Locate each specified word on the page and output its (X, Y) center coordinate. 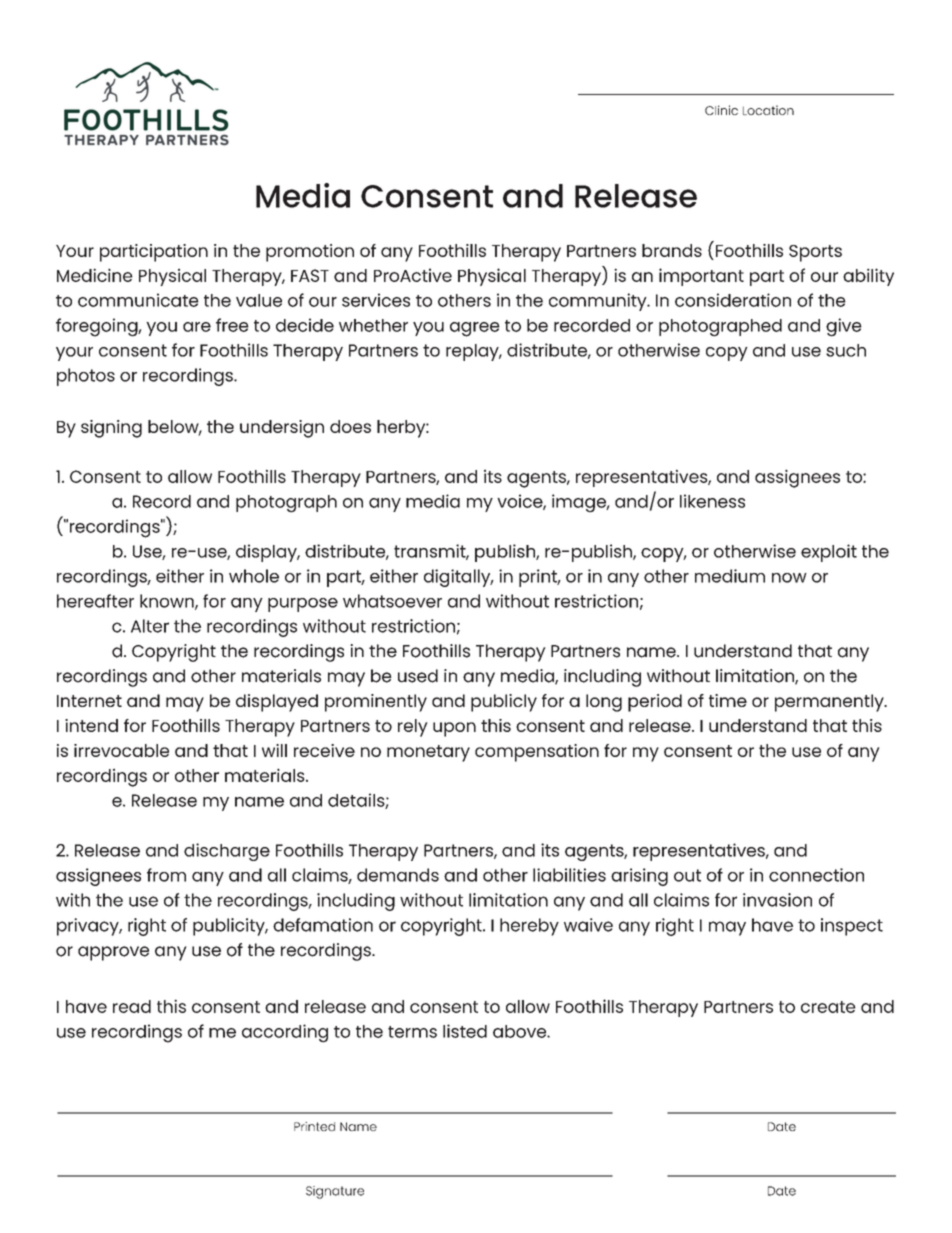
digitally (458, 578)
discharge (227, 852)
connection (816, 875)
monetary (428, 753)
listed (465, 1031)
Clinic (721, 110)
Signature (335, 1192)
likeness (712, 501)
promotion (310, 253)
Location (768, 110)
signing (111, 429)
